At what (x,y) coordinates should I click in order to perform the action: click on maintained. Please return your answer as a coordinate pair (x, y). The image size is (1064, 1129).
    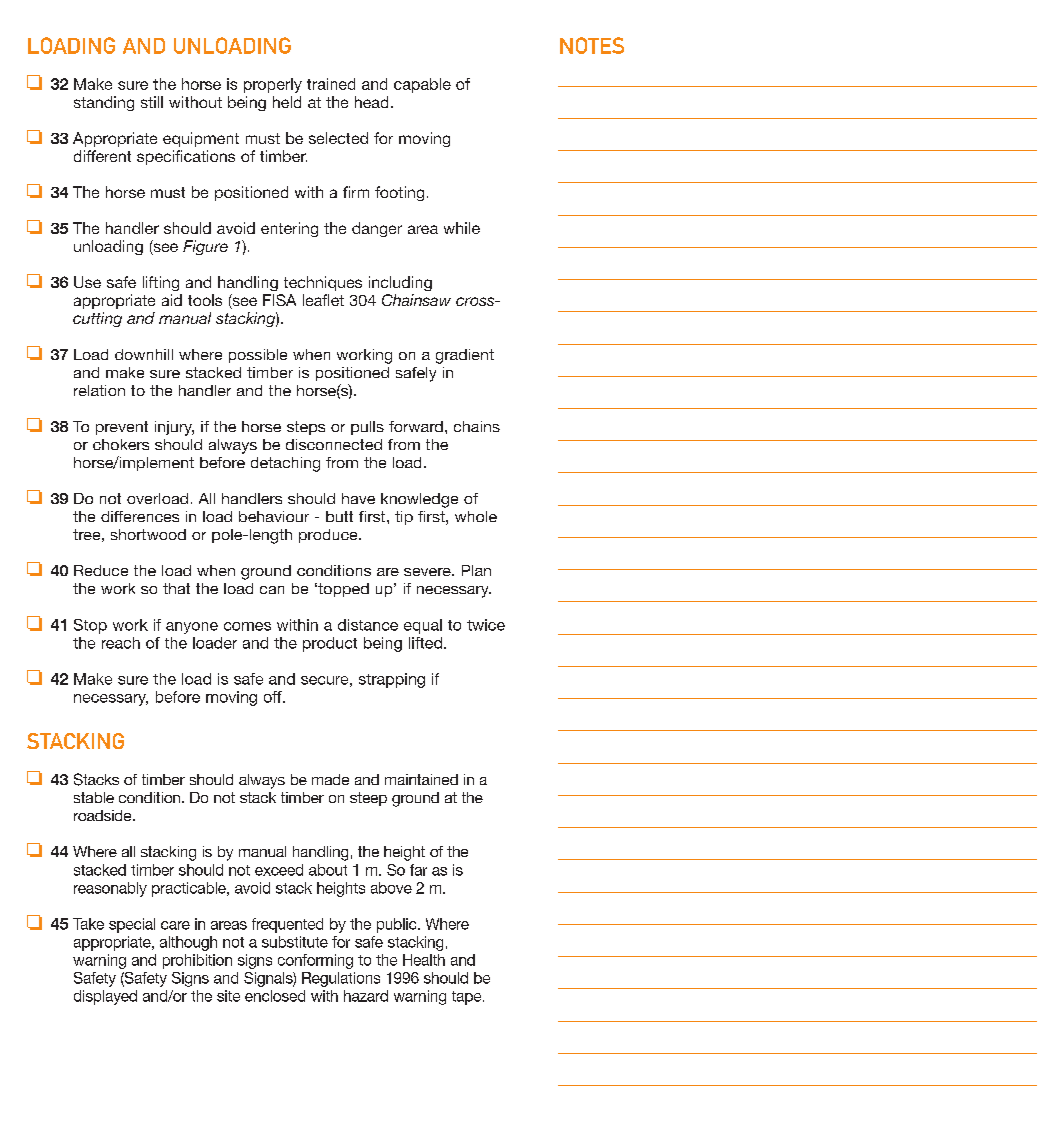
    Looking at the image, I should click on (421, 779).
